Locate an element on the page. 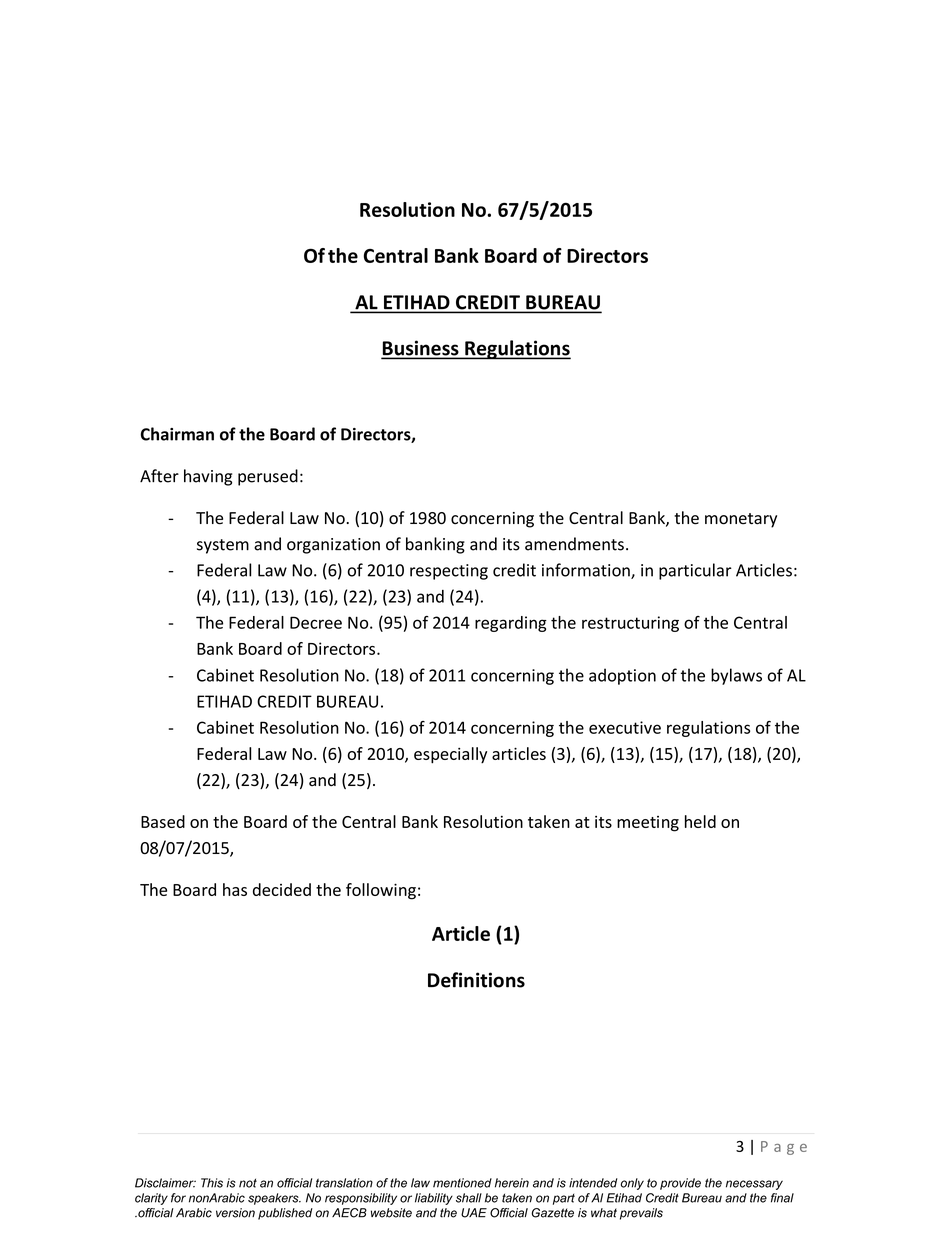  held is located at coordinates (700, 821).
